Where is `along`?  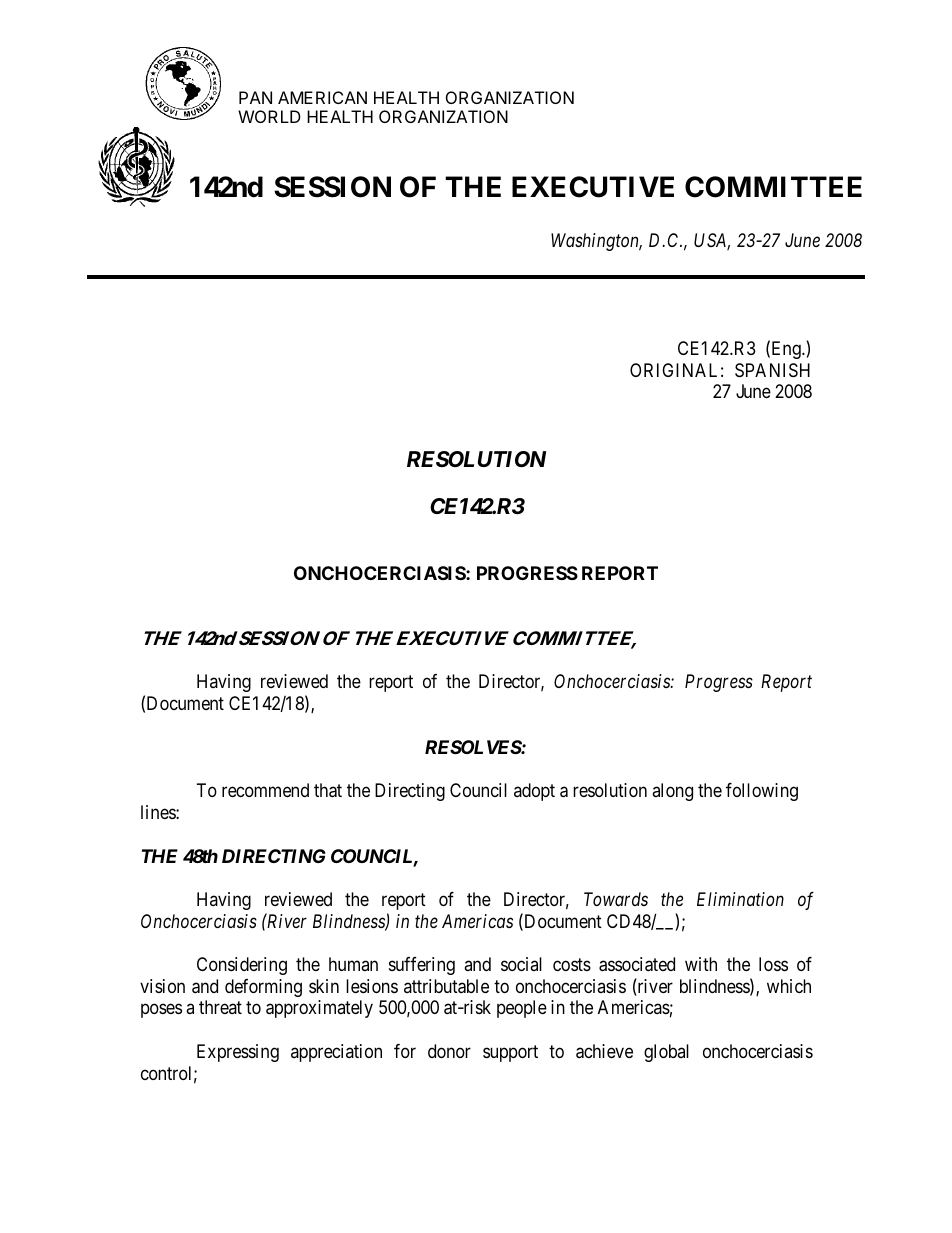 along is located at coordinates (672, 792).
